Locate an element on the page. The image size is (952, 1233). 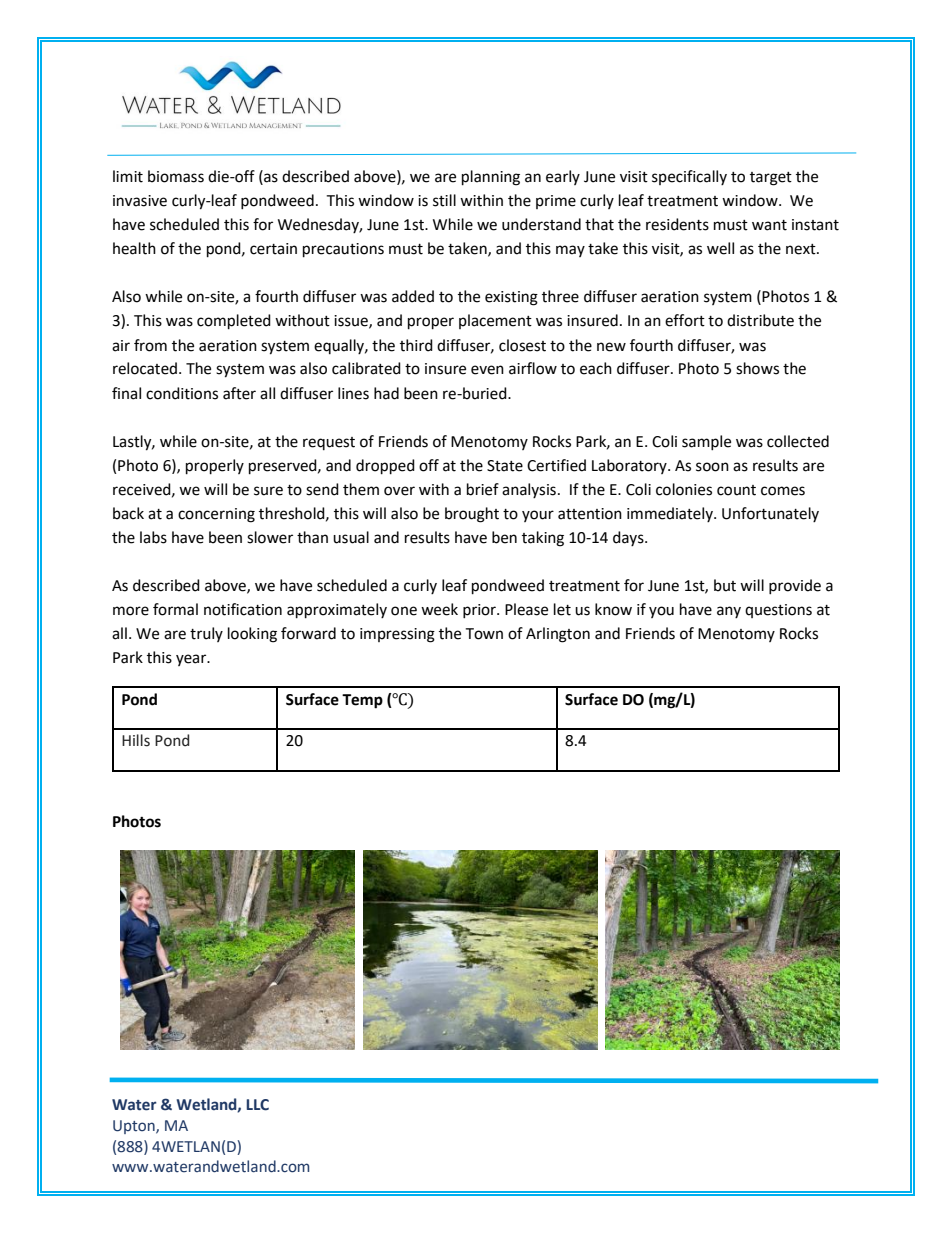
any is located at coordinates (729, 612).
